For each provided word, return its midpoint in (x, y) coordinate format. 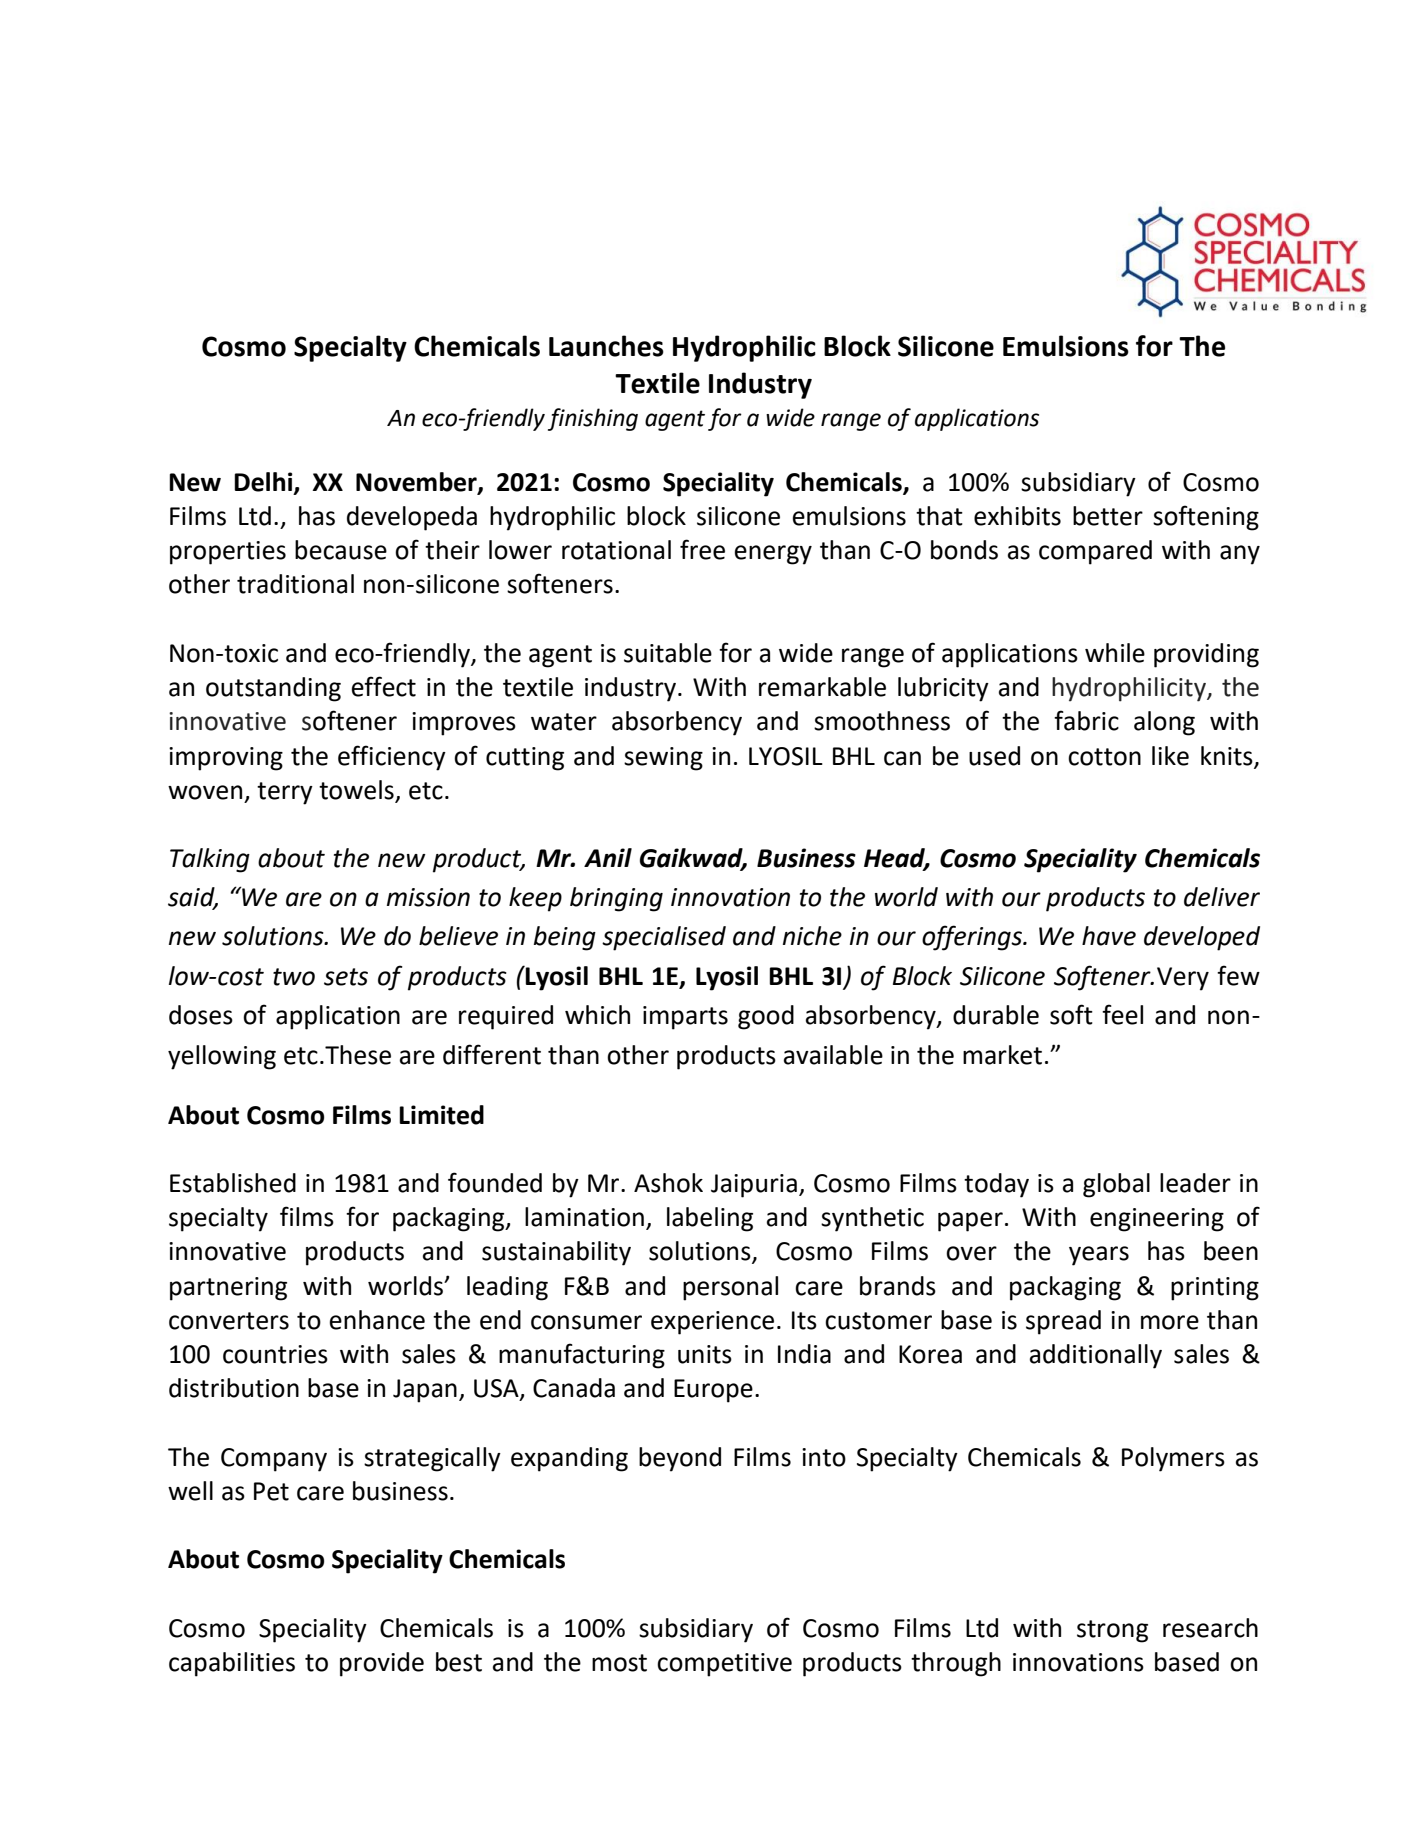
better (1108, 516)
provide (382, 1664)
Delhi (264, 483)
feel (1122, 1014)
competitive (724, 1665)
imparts (685, 1018)
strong (1112, 1631)
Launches (606, 346)
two (294, 977)
